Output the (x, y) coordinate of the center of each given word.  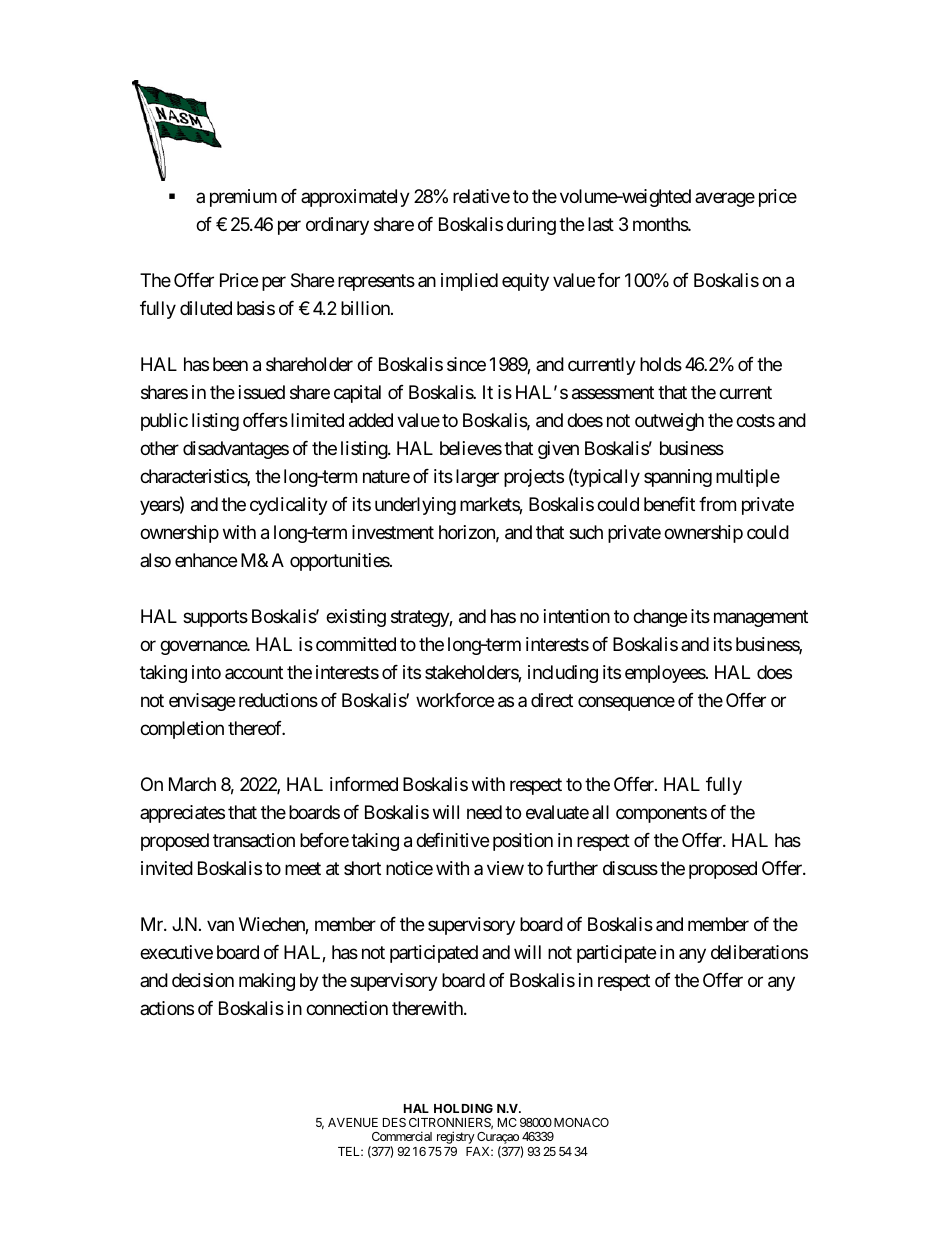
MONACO (581, 1122)
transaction (254, 840)
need (484, 812)
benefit (669, 504)
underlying (415, 506)
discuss (630, 868)
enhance (206, 560)
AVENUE (353, 1122)
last (601, 224)
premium (243, 198)
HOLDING (463, 1108)
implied (469, 282)
